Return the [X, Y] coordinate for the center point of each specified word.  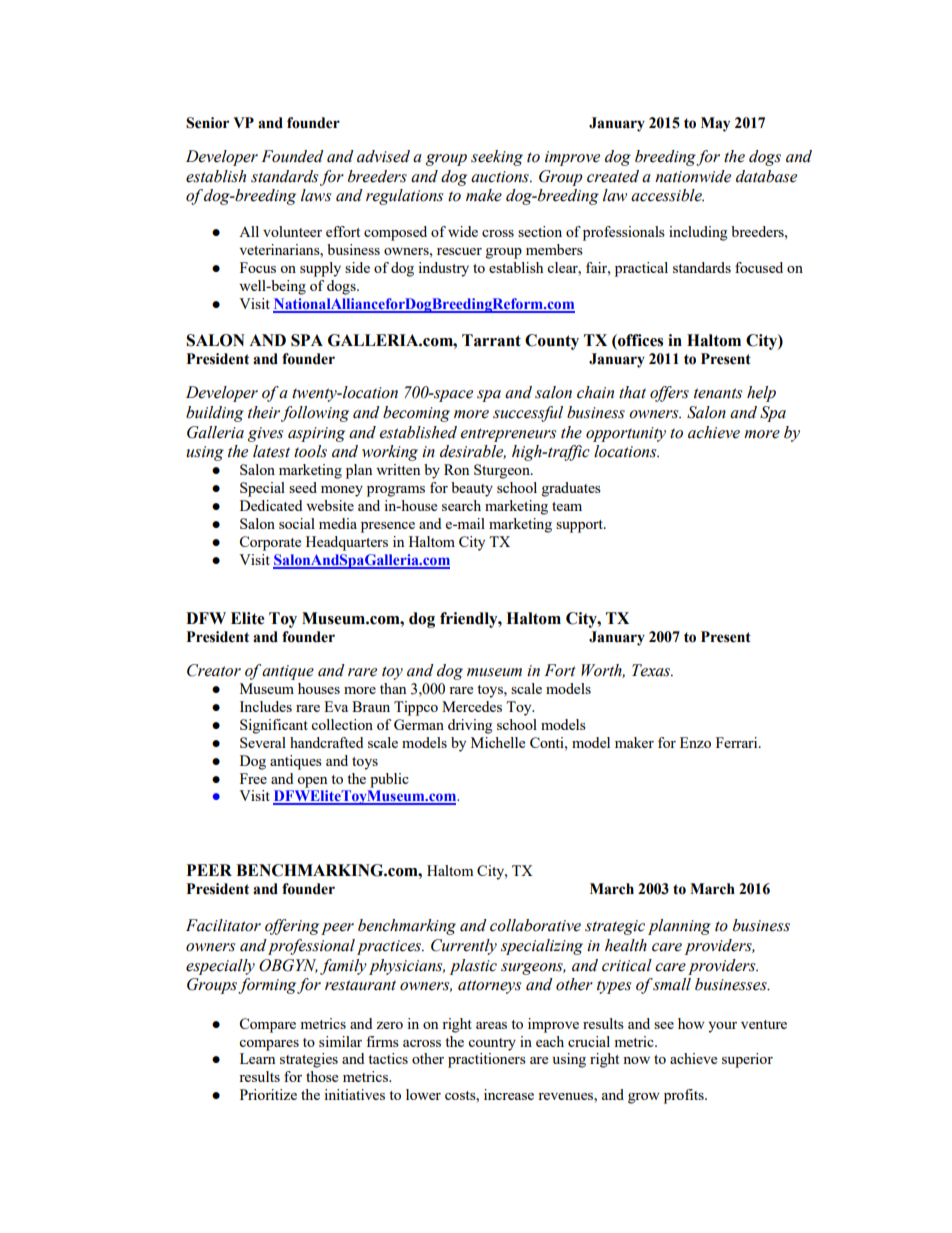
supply [320, 269]
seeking [497, 158]
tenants [718, 393]
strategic [615, 927]
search [461, 505]
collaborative [535, 925]
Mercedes [472, 706]
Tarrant [491, 340]
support [580, 526]
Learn [257, 1058]
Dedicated [271, 505]
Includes [266, 706]
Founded [292, 156]
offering [292, 927]
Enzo [695, 742]
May [715, 124]
